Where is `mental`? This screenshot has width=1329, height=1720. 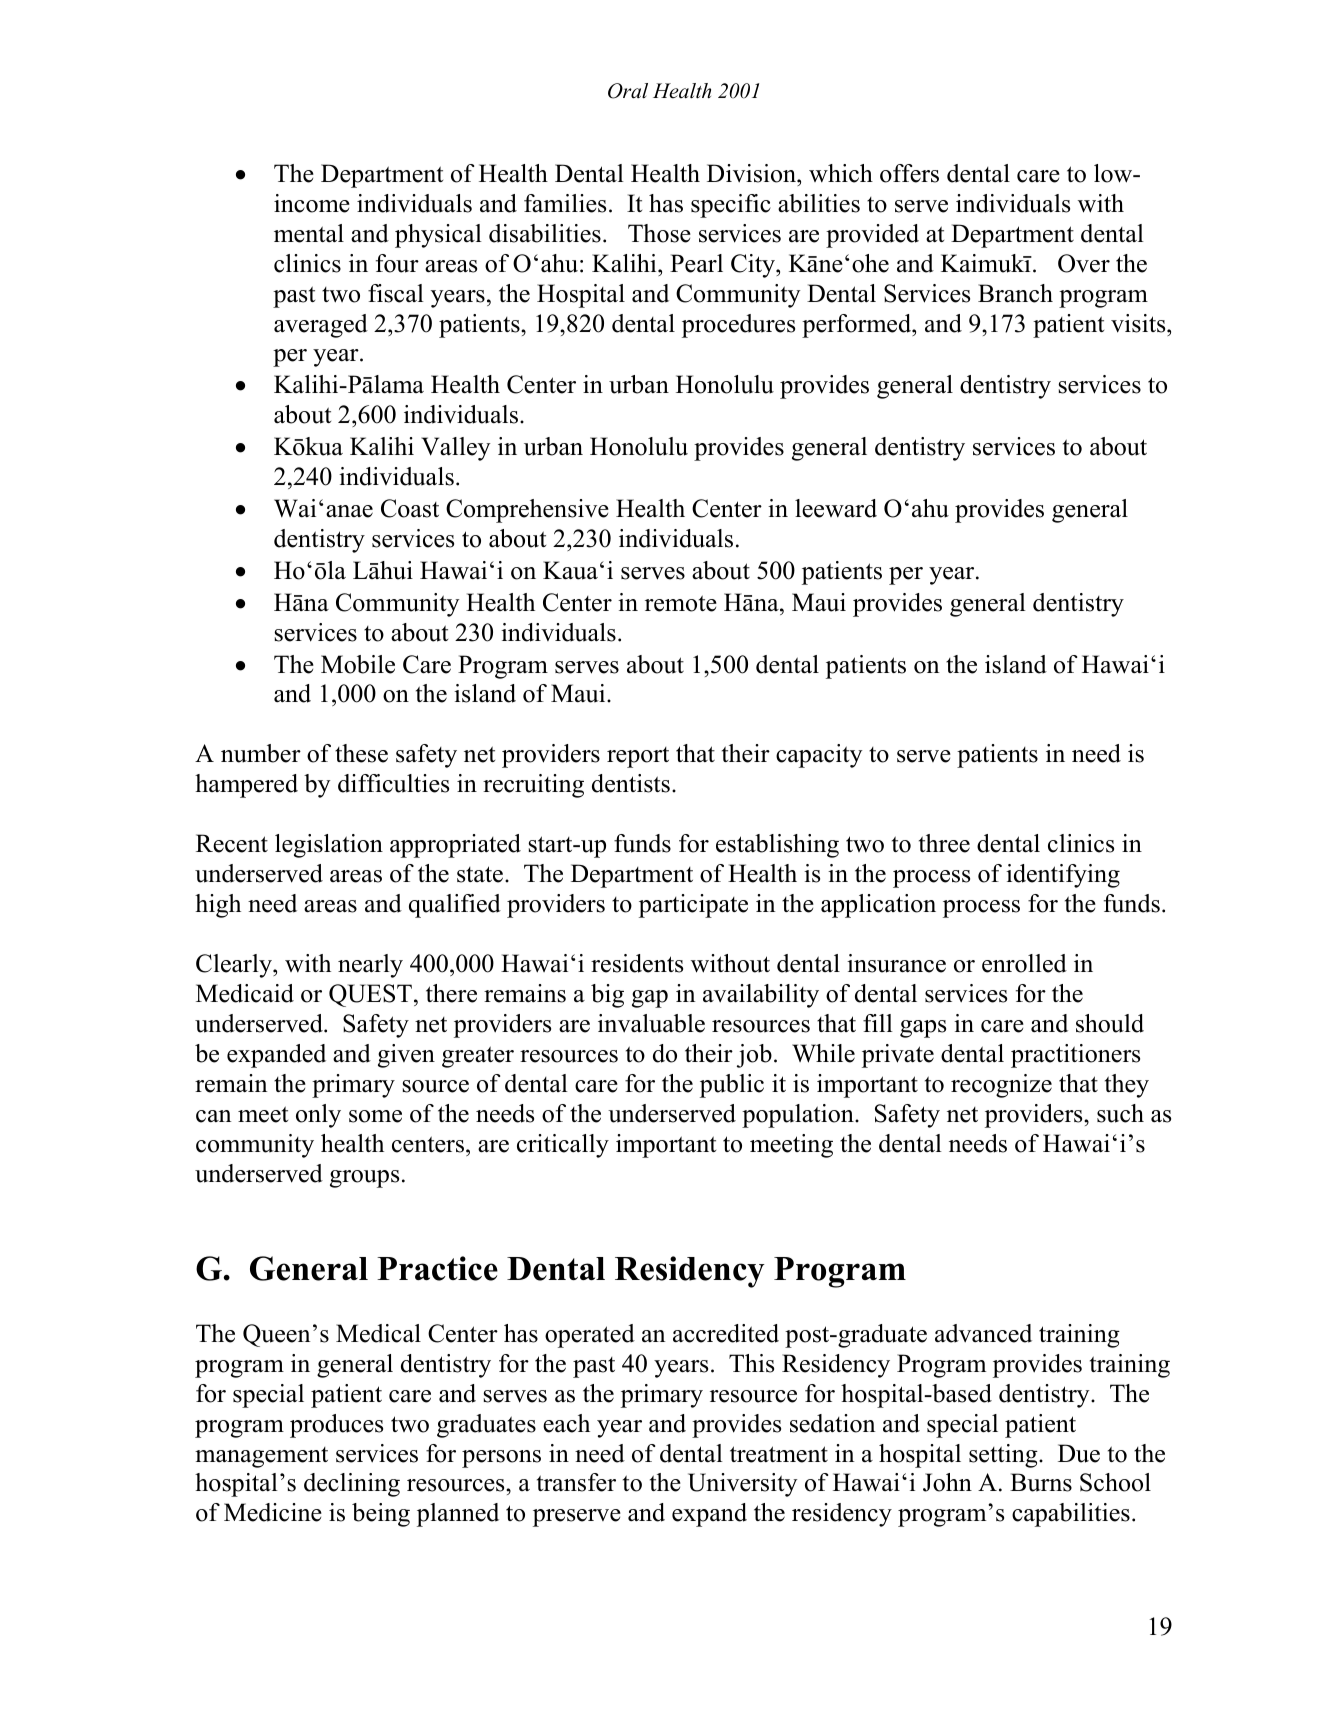
mental is located at coordinates (309, 233).
